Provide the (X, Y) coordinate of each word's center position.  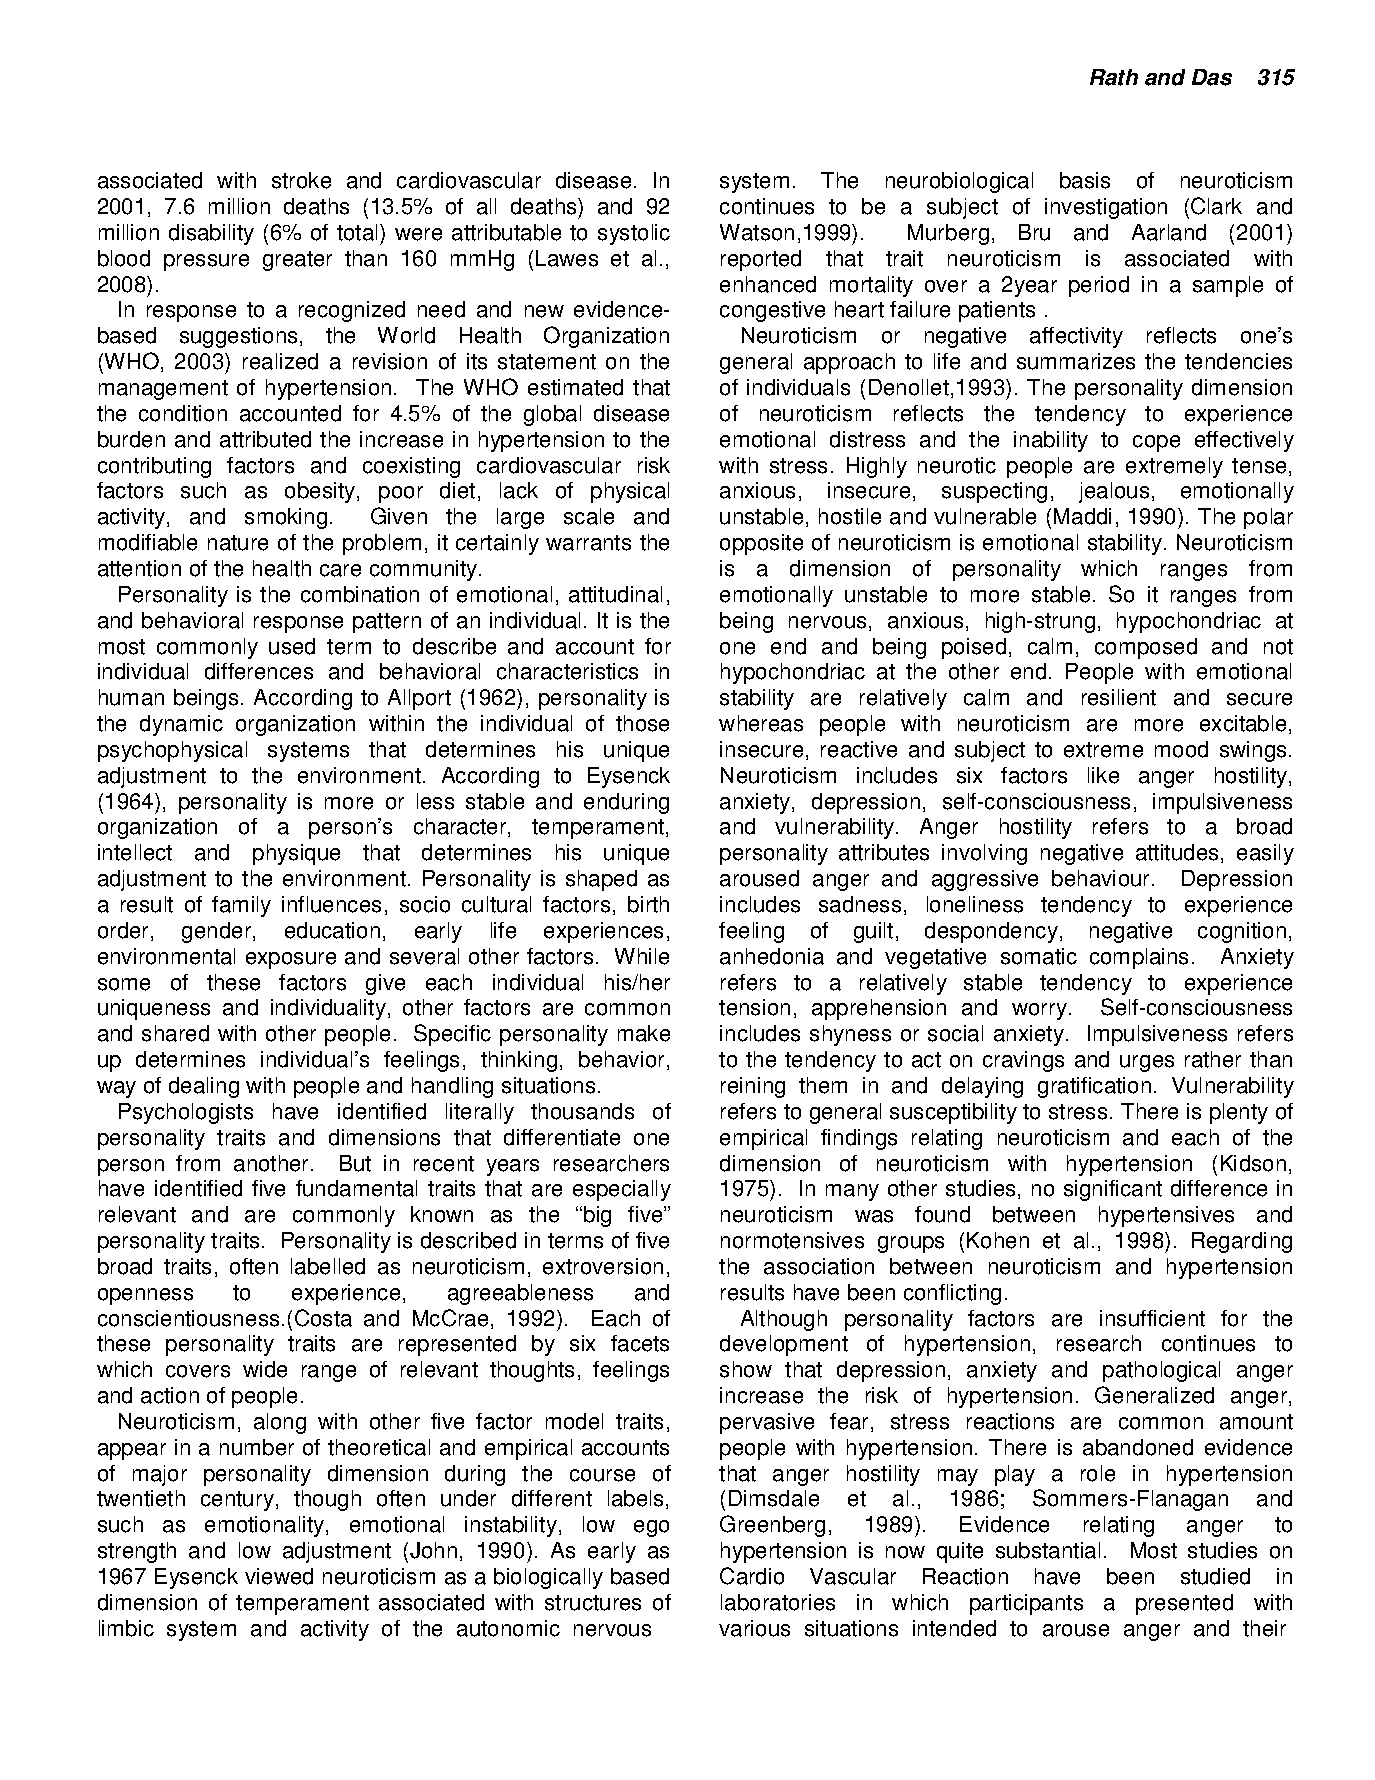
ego (651, 1528)
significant (1113, 1190)
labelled (328, 1266)
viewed (279, 1576)
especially (622, 1190)
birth (648, 904)
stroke (301, 180)
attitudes (1177, 852)
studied (1215, 1576)
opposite (761, 544)
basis (1085, 180)
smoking (286, 518)
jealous (1114, 492)
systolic (634, 234)
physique (296, 854)
